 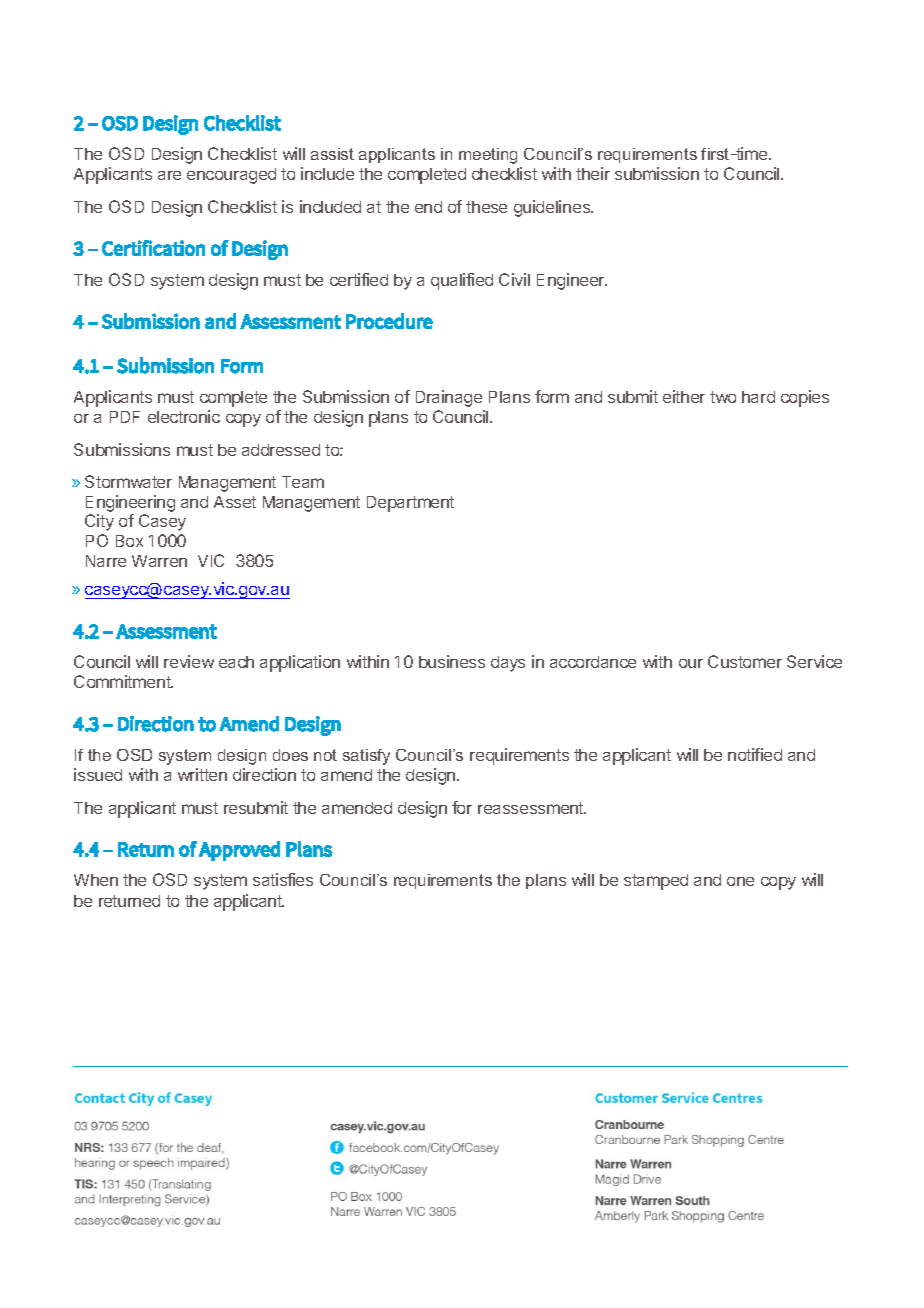 I want to click on are, so click(x=169, y=175).
